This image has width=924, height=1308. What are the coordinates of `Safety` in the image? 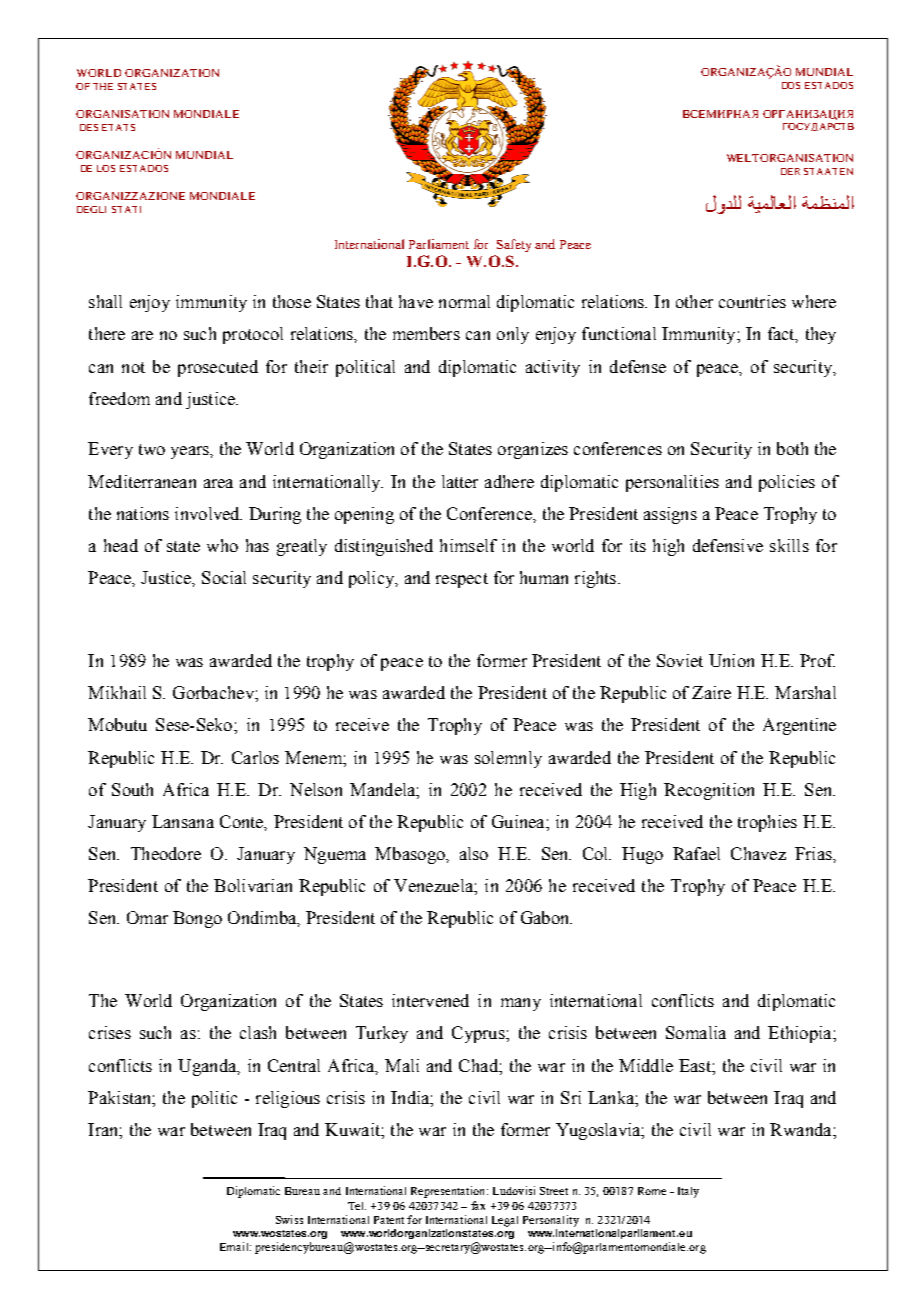 It's located at (514, 245).
